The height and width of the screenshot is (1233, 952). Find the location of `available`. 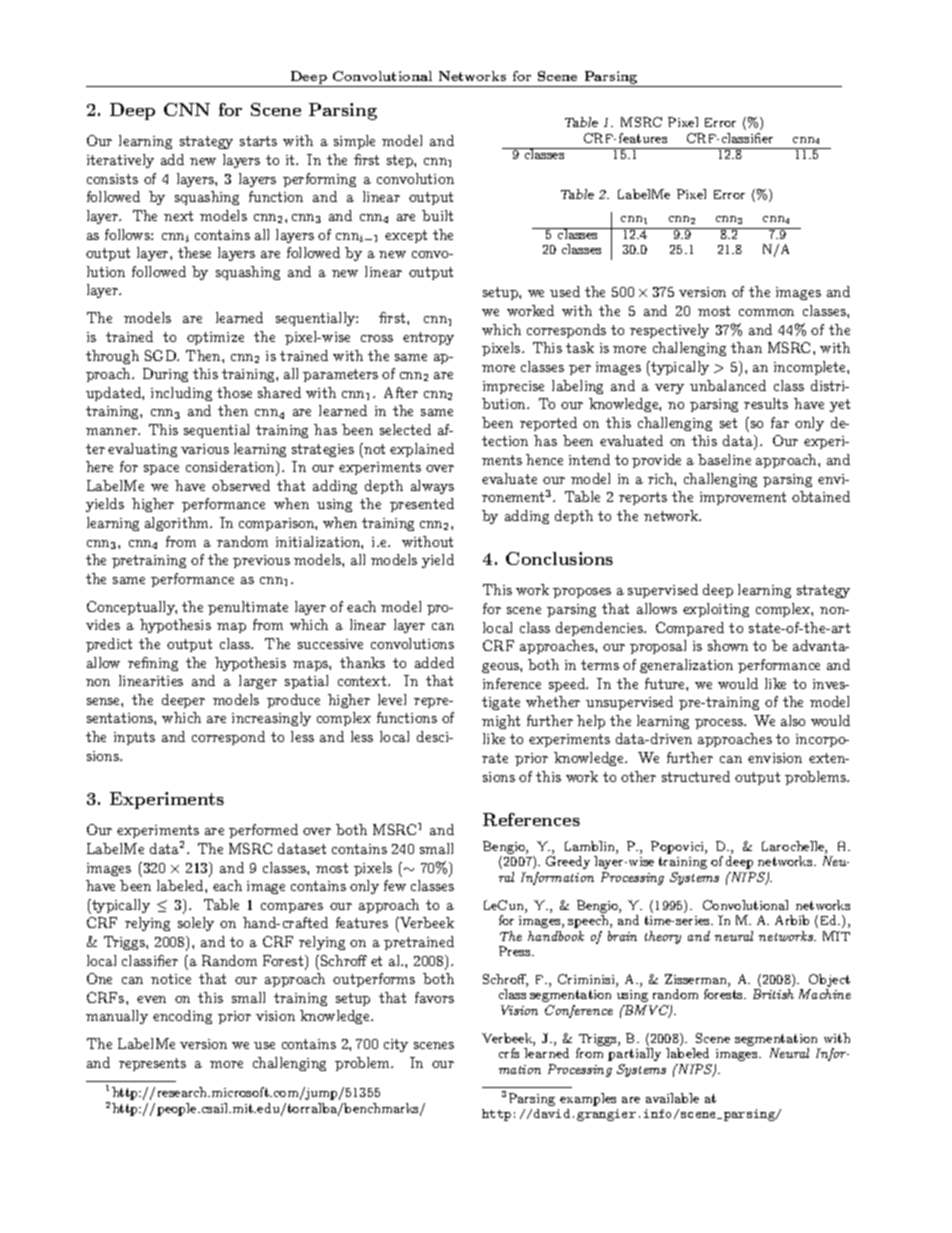

available is located at coordinates (672, 1098).
